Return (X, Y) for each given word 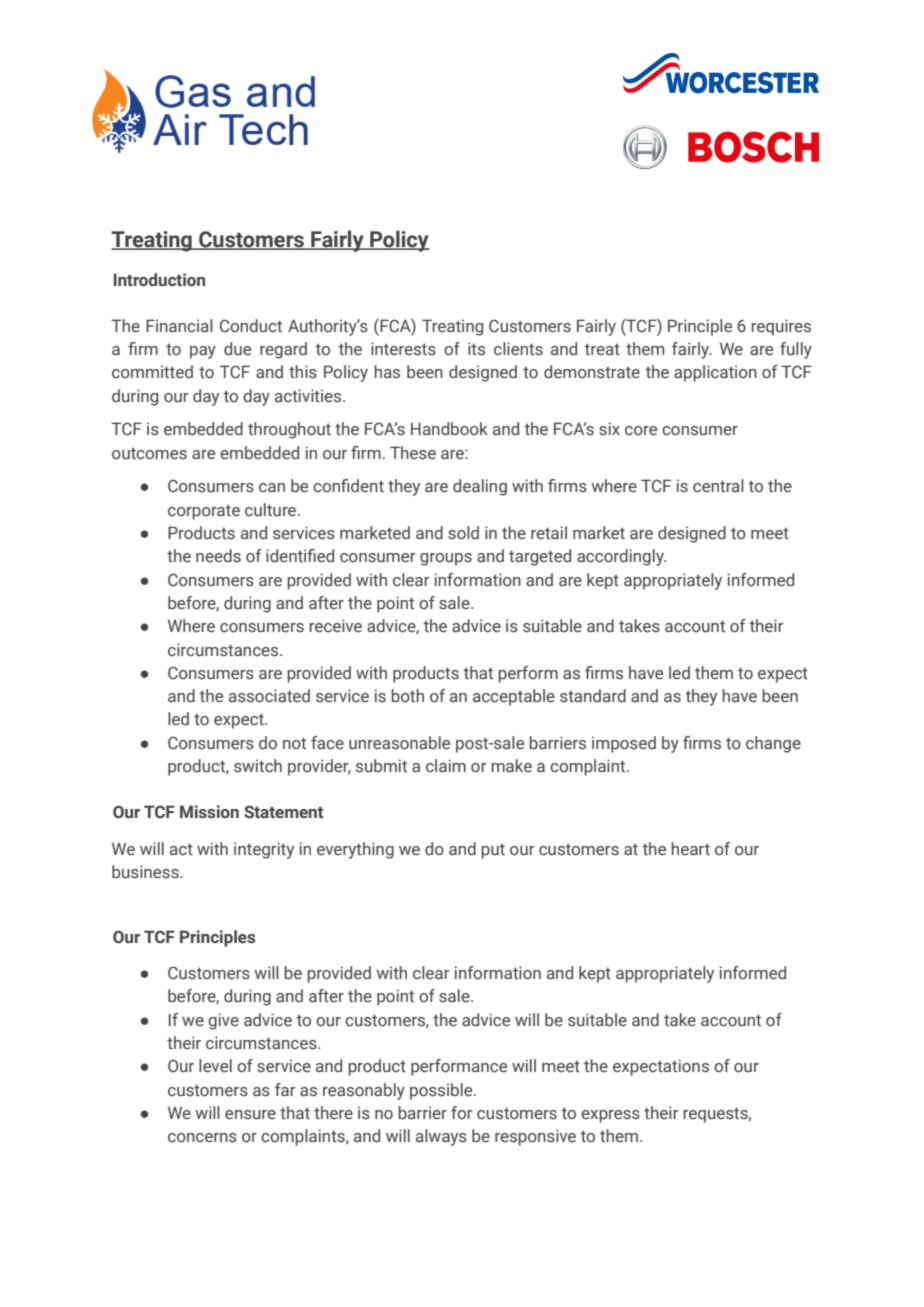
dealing (480, 487)
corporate (204, 512)
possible (442, 1091)
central (718, 486)
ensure (250, 1115)
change (773, 744)
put (493, 851)
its (476, 349)
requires (781, 327)
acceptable (514, 697)
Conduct (251, 326)
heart (690, 848)
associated (269, 696)
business (146, 872)
